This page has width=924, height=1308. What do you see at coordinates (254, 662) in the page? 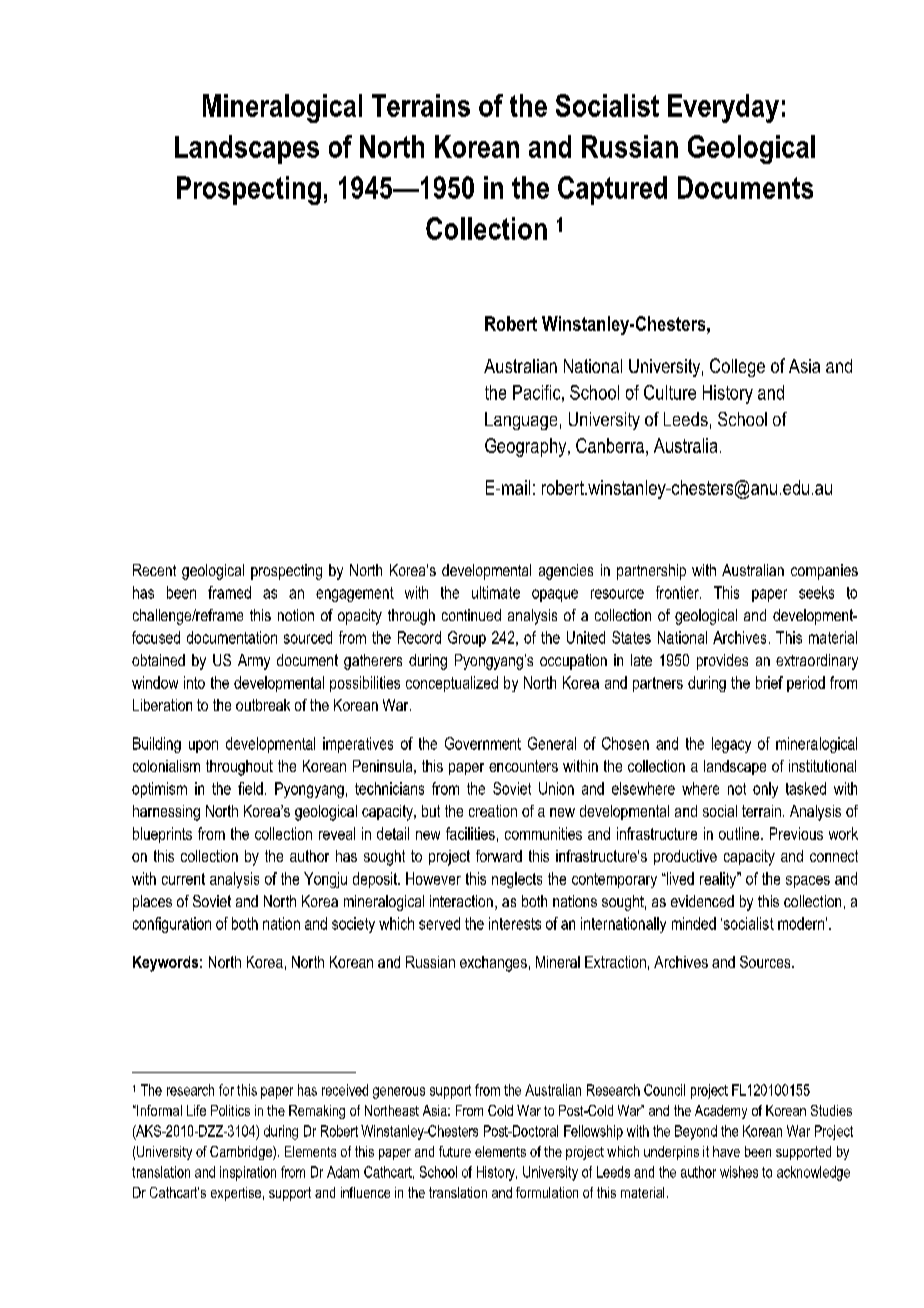
I see `Army` at bounding box center [254, 662].
